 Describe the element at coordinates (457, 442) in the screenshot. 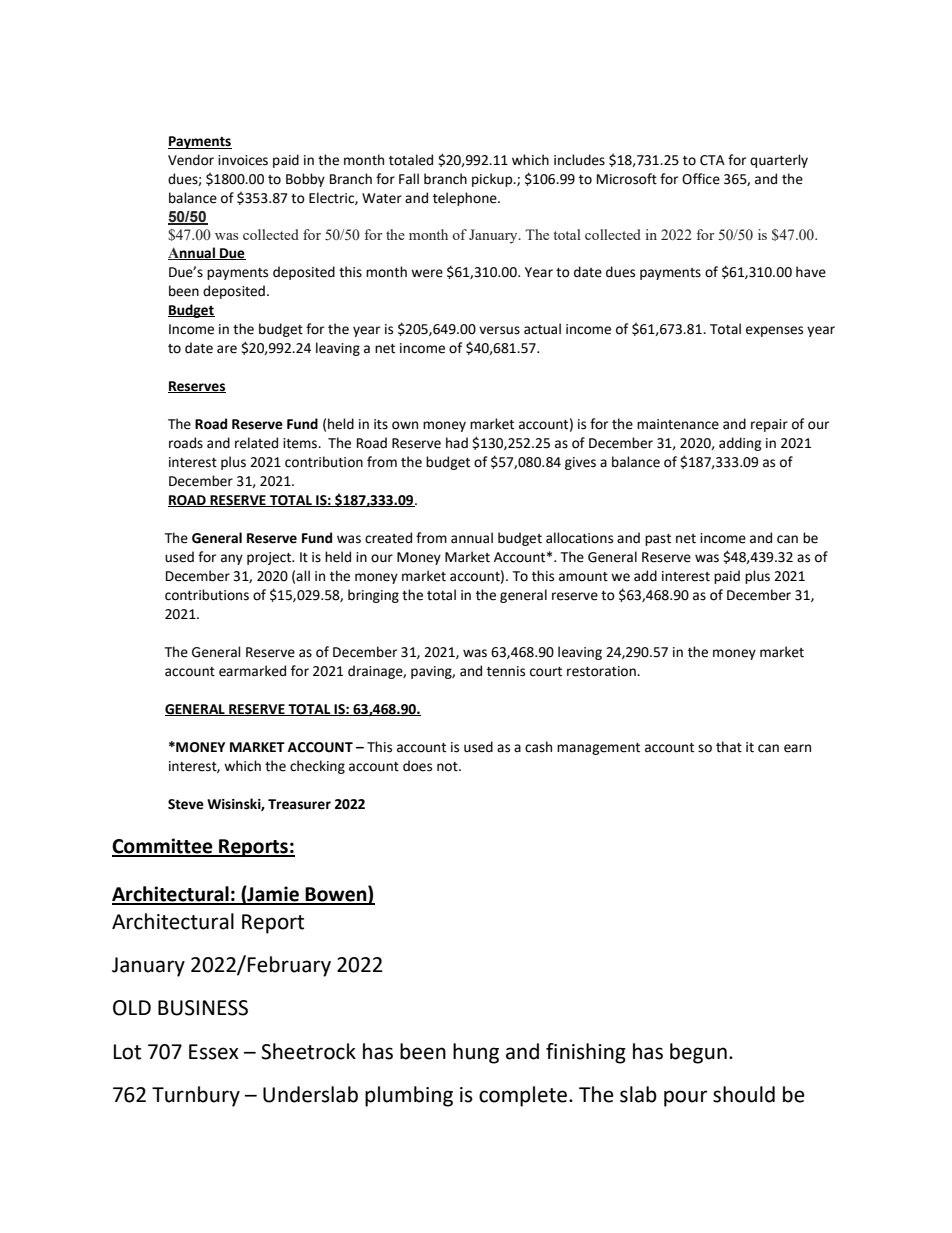

I see `had` at that location.
